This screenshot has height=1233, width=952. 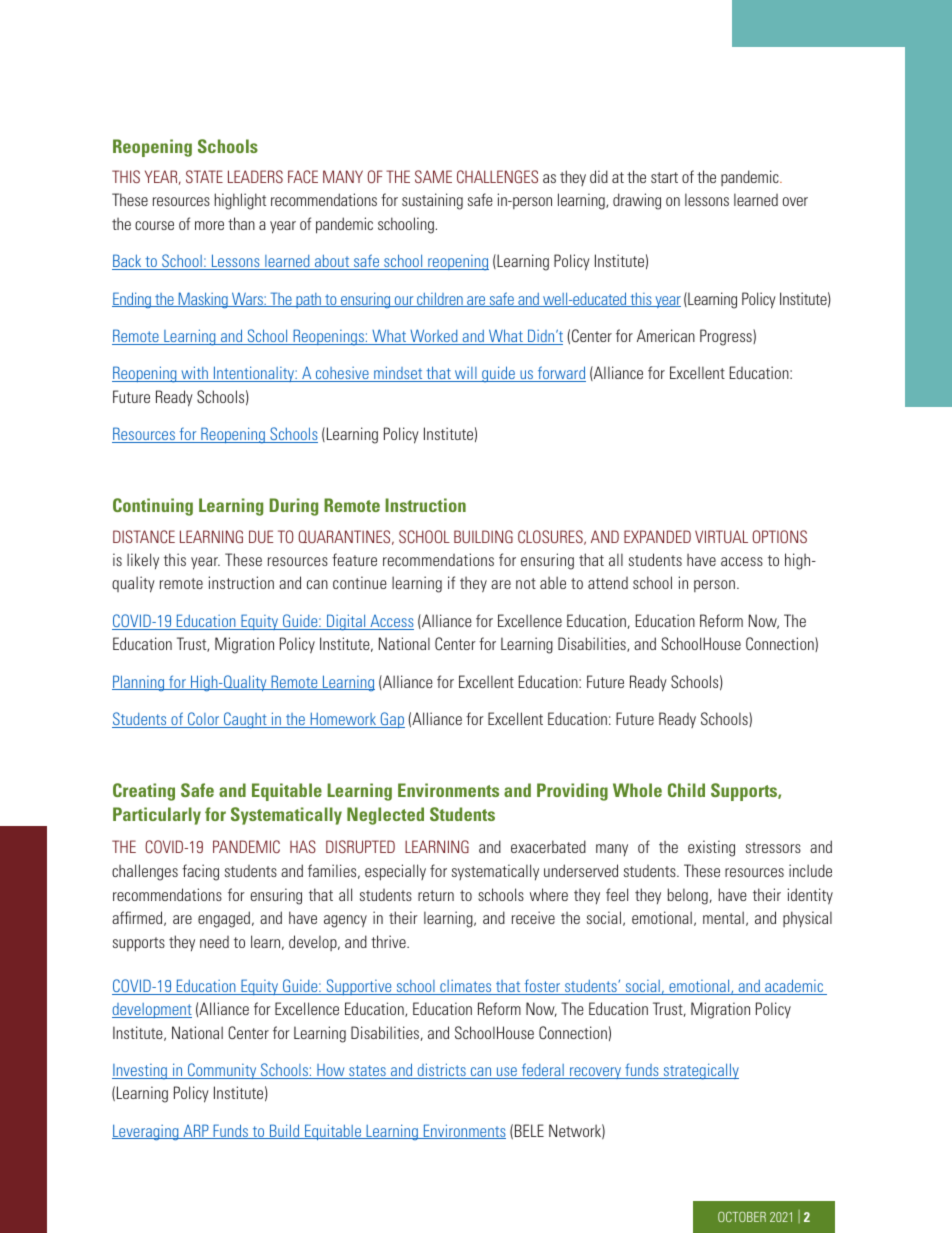 I want to click on start, so click(x=664, y=177).
